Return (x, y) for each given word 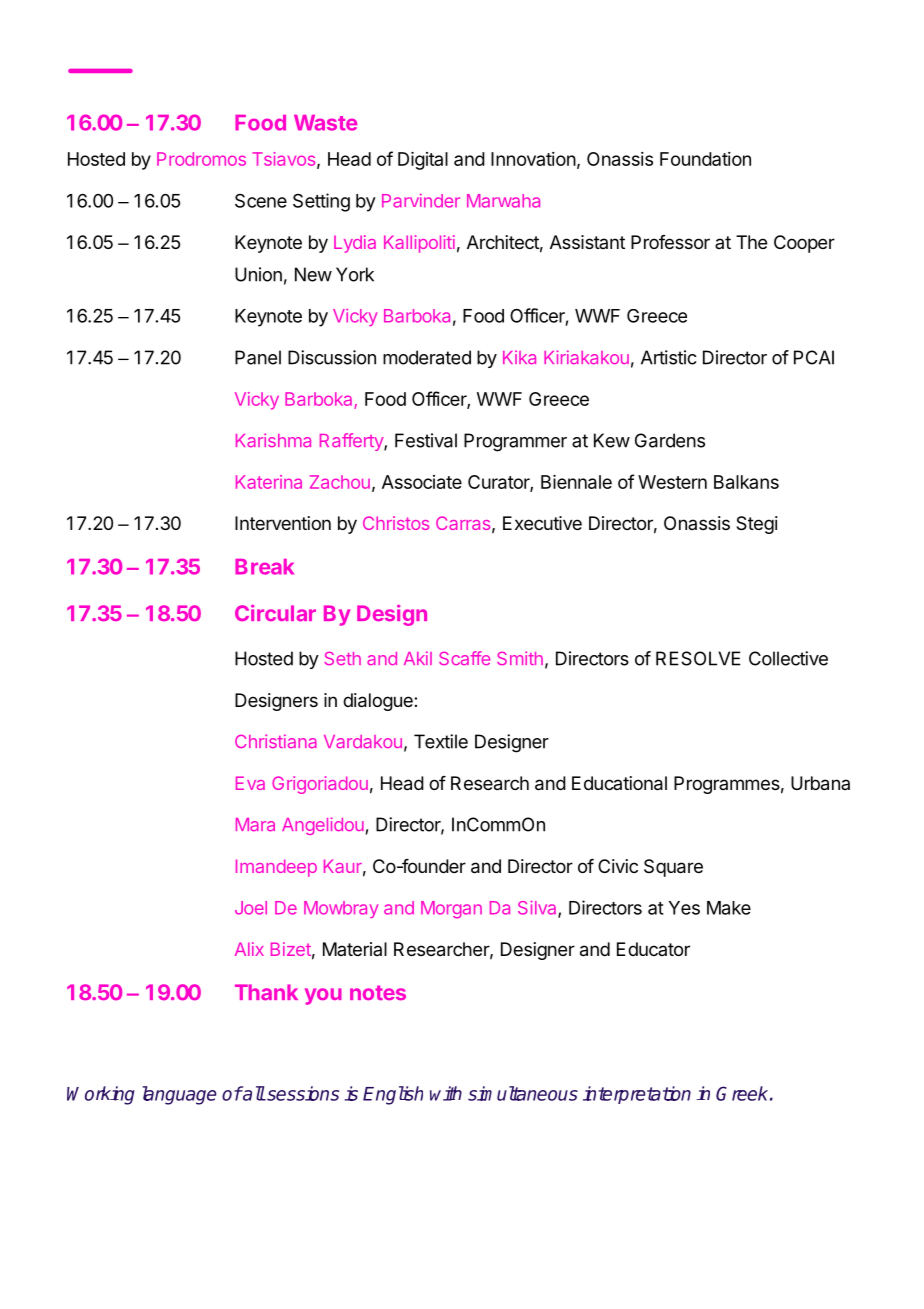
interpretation (637, 1095)
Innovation (533, 159)
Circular (275, 613)
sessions (302, 1093)
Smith (520, 658)
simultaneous (523, 1093)
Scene (261, 201)
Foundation (705, 159)
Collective (788, 658)
